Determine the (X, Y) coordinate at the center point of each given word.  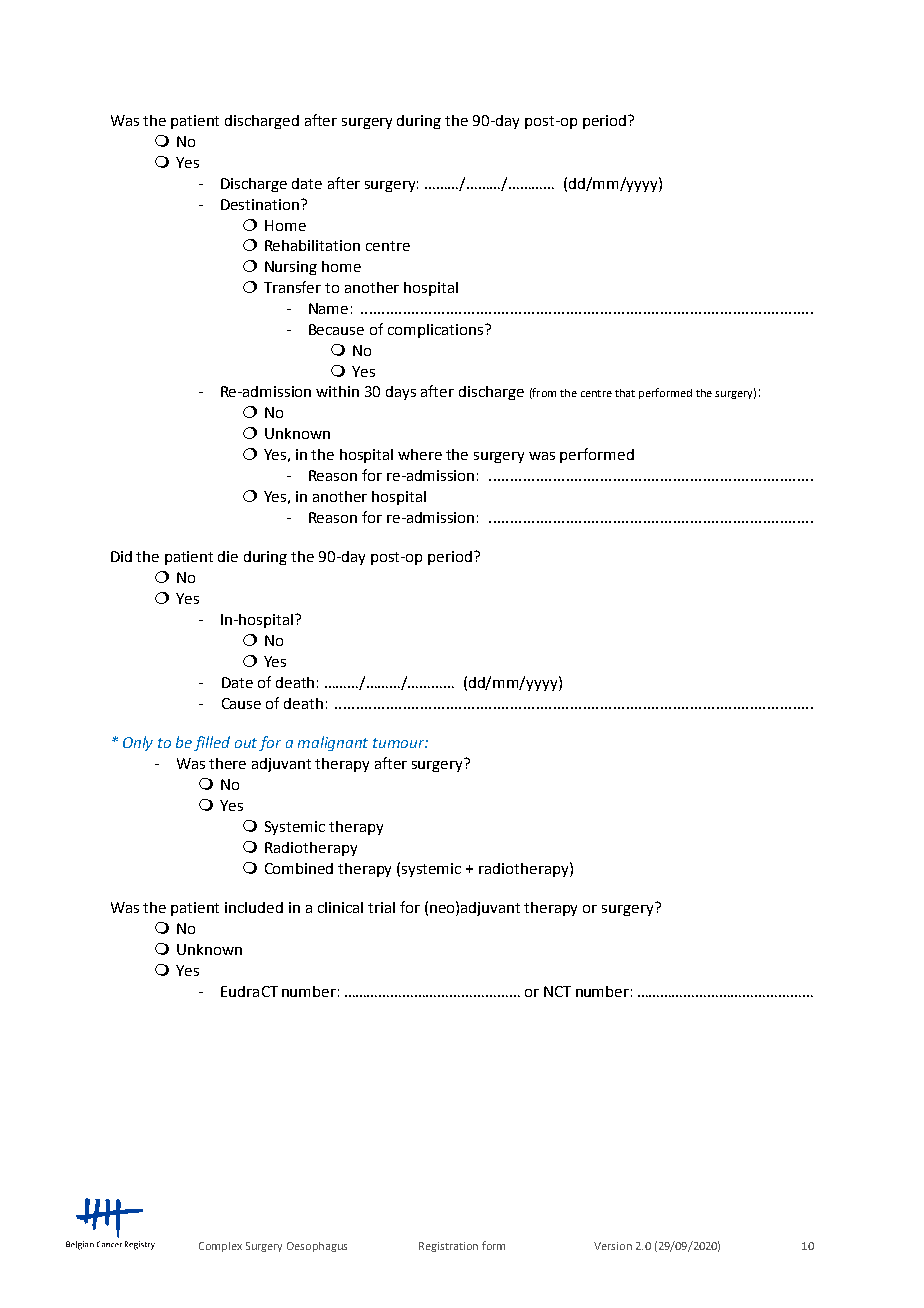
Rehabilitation (312, 245)
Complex (220, 1247)
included (254, 907)
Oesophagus (317, 1247)
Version (613, 1246)
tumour (400, 743)
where (420, 454)
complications (437, 331)
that (625, 393)
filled (212, 743)
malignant (333, 743)
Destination (261, 204)
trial (381, 907)
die (228, 556)
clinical (340, 907)
